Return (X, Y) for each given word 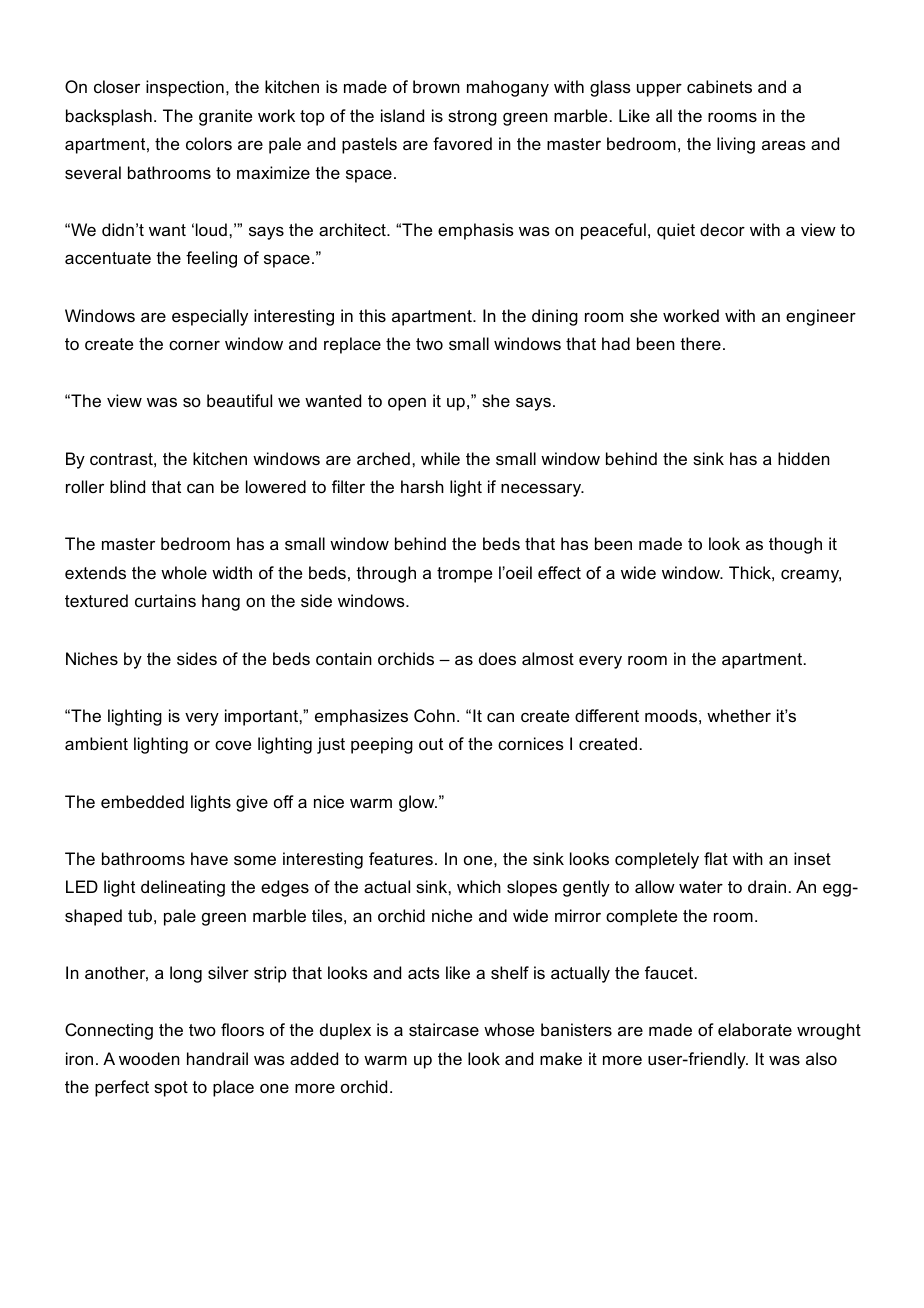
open (407, 404)
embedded (142, 801)
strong (472, 118)
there (700, 343)
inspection (185, 88)
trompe (464, 575)
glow (418, 803)
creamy (811, 576)
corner (194, 345)
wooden (149, 1058)
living (736, 145)
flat (716, 858)
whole (184, 572)
